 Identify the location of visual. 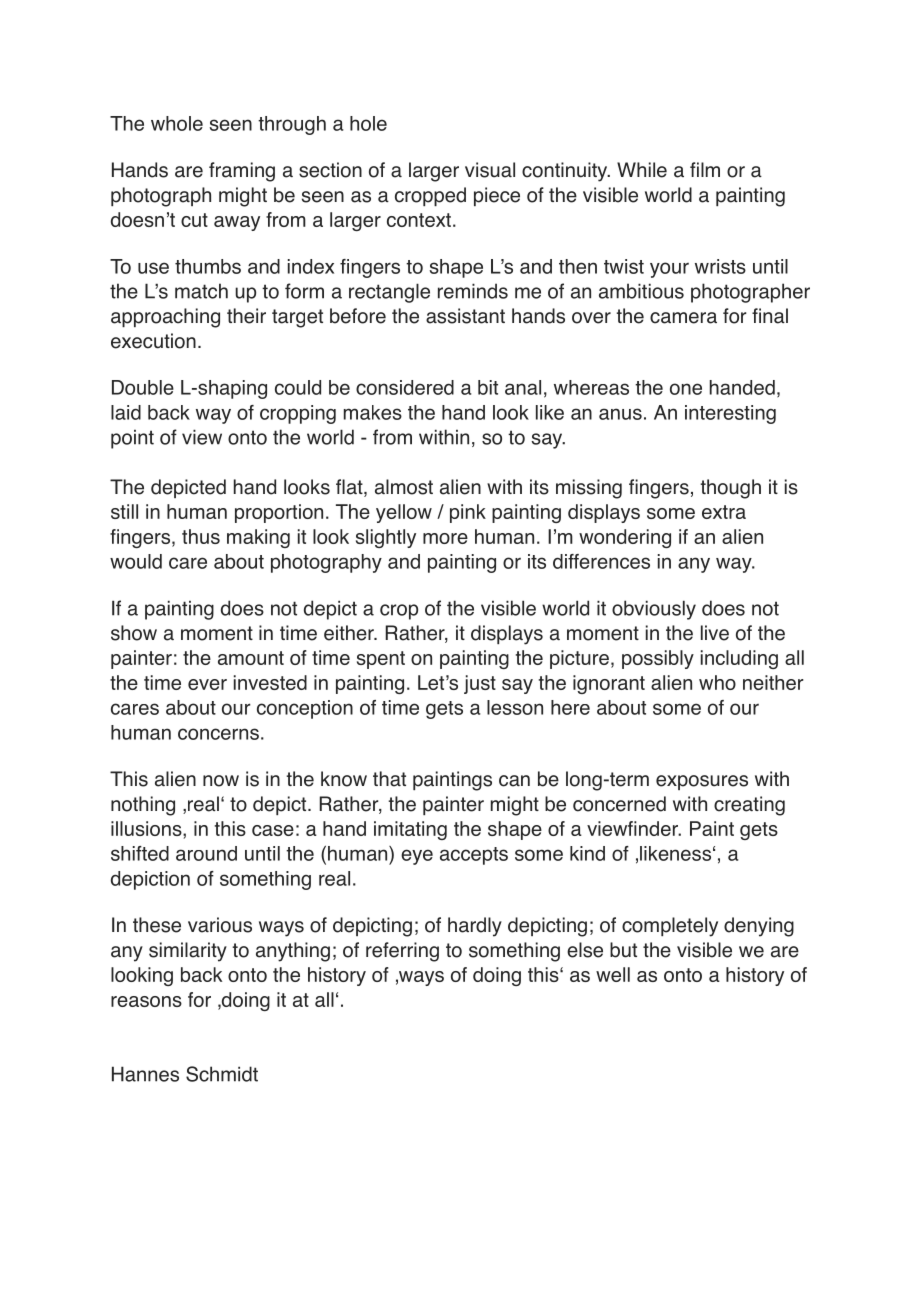
(490, 170).
